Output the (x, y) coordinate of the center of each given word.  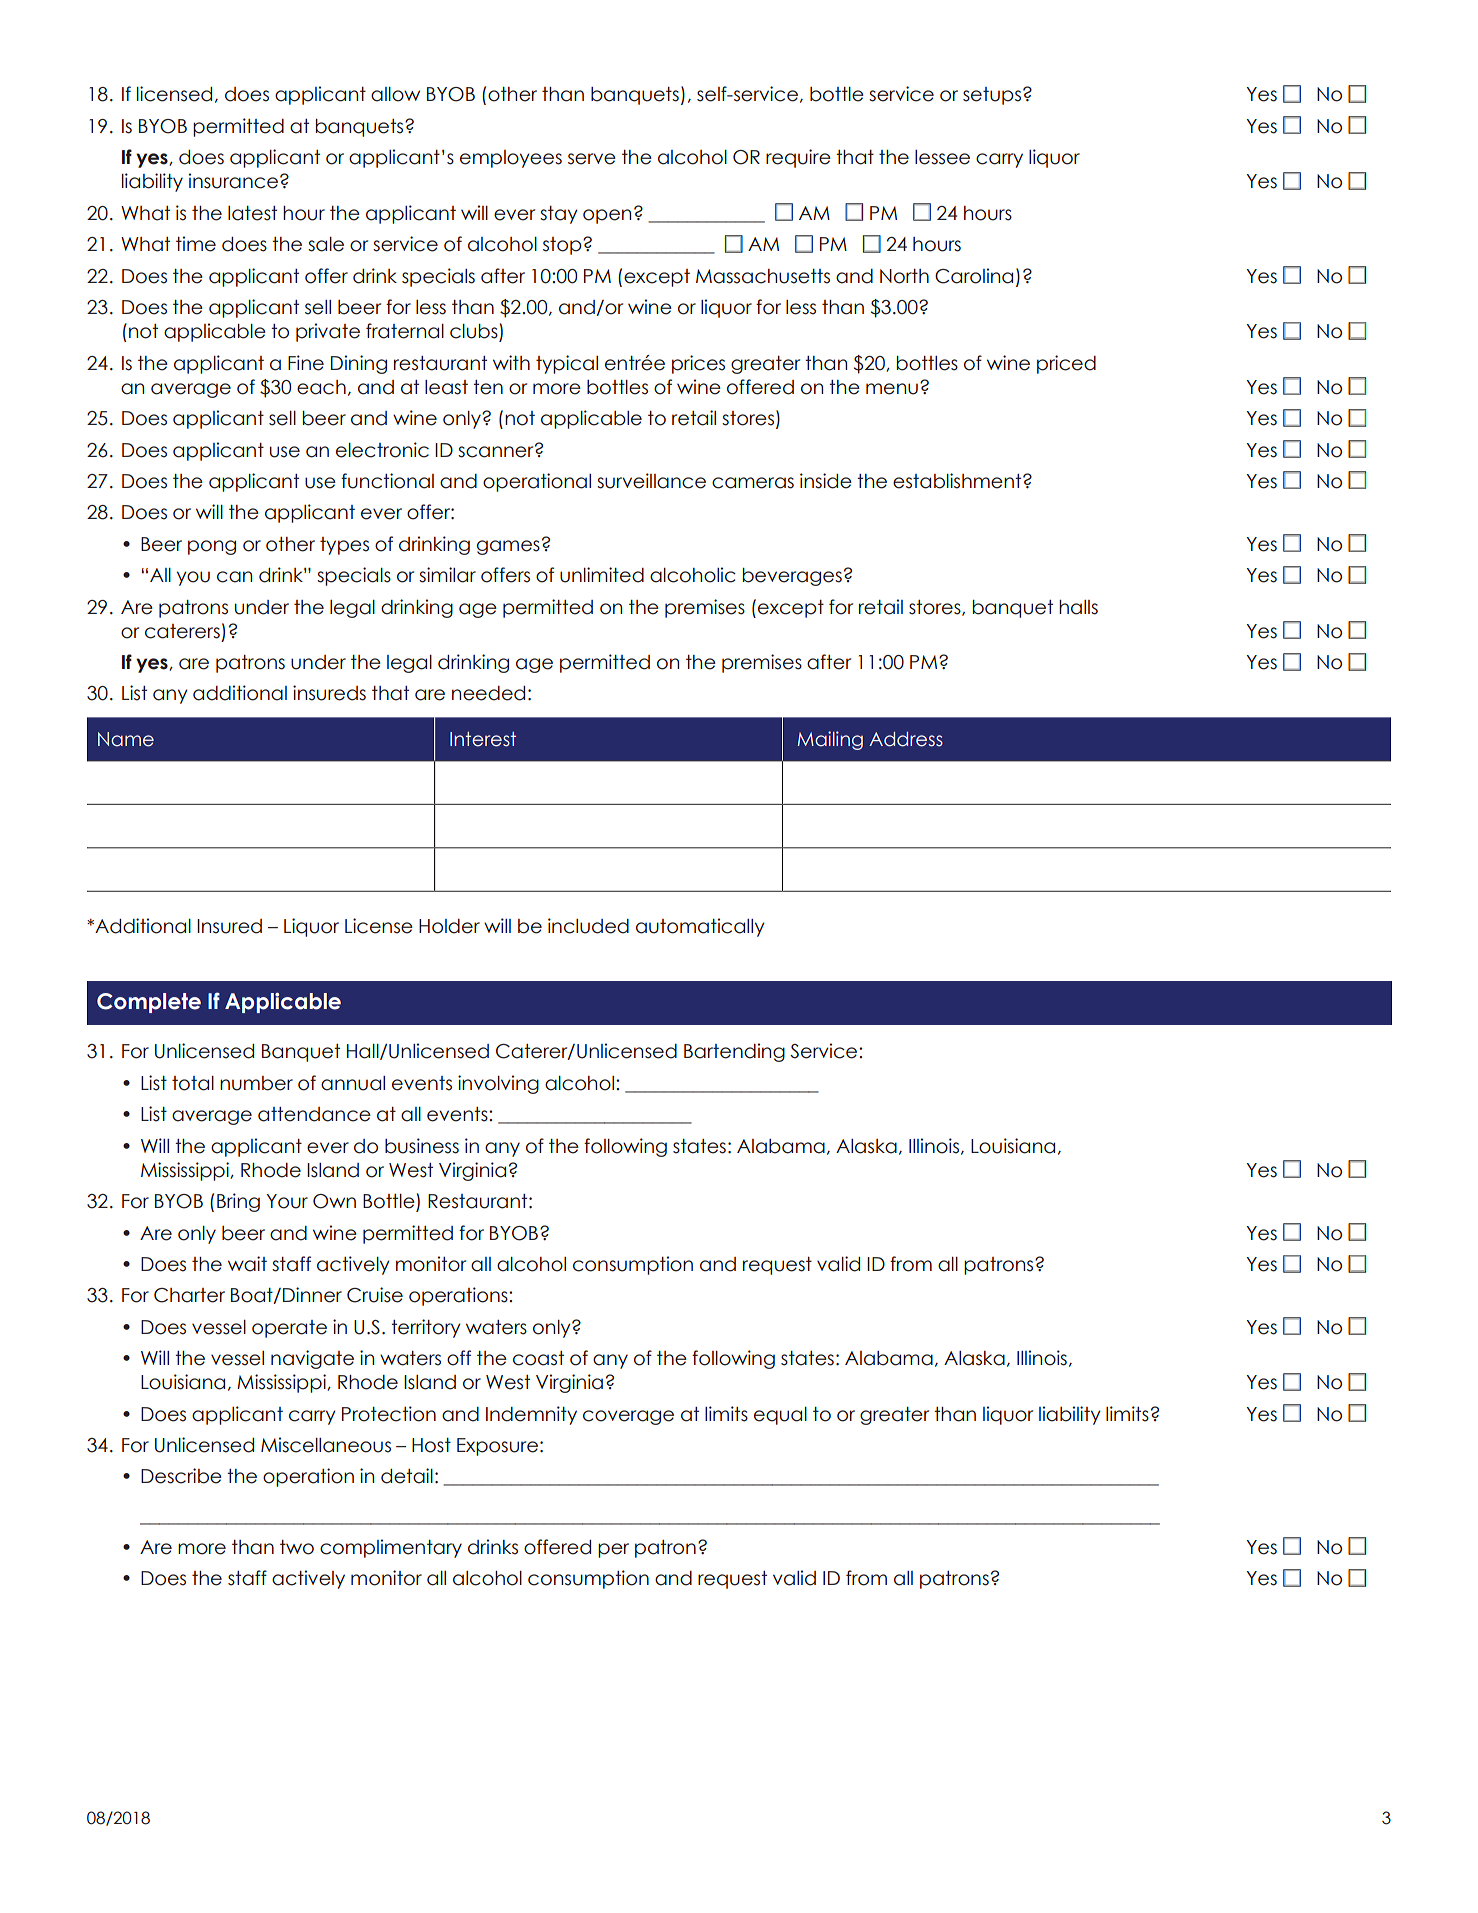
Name (126, 739)
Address (906, 739)
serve (592, 159)
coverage (628, 1417)
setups (992, 96)
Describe (181, 1476)
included (588, 926)
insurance (233, 181)
